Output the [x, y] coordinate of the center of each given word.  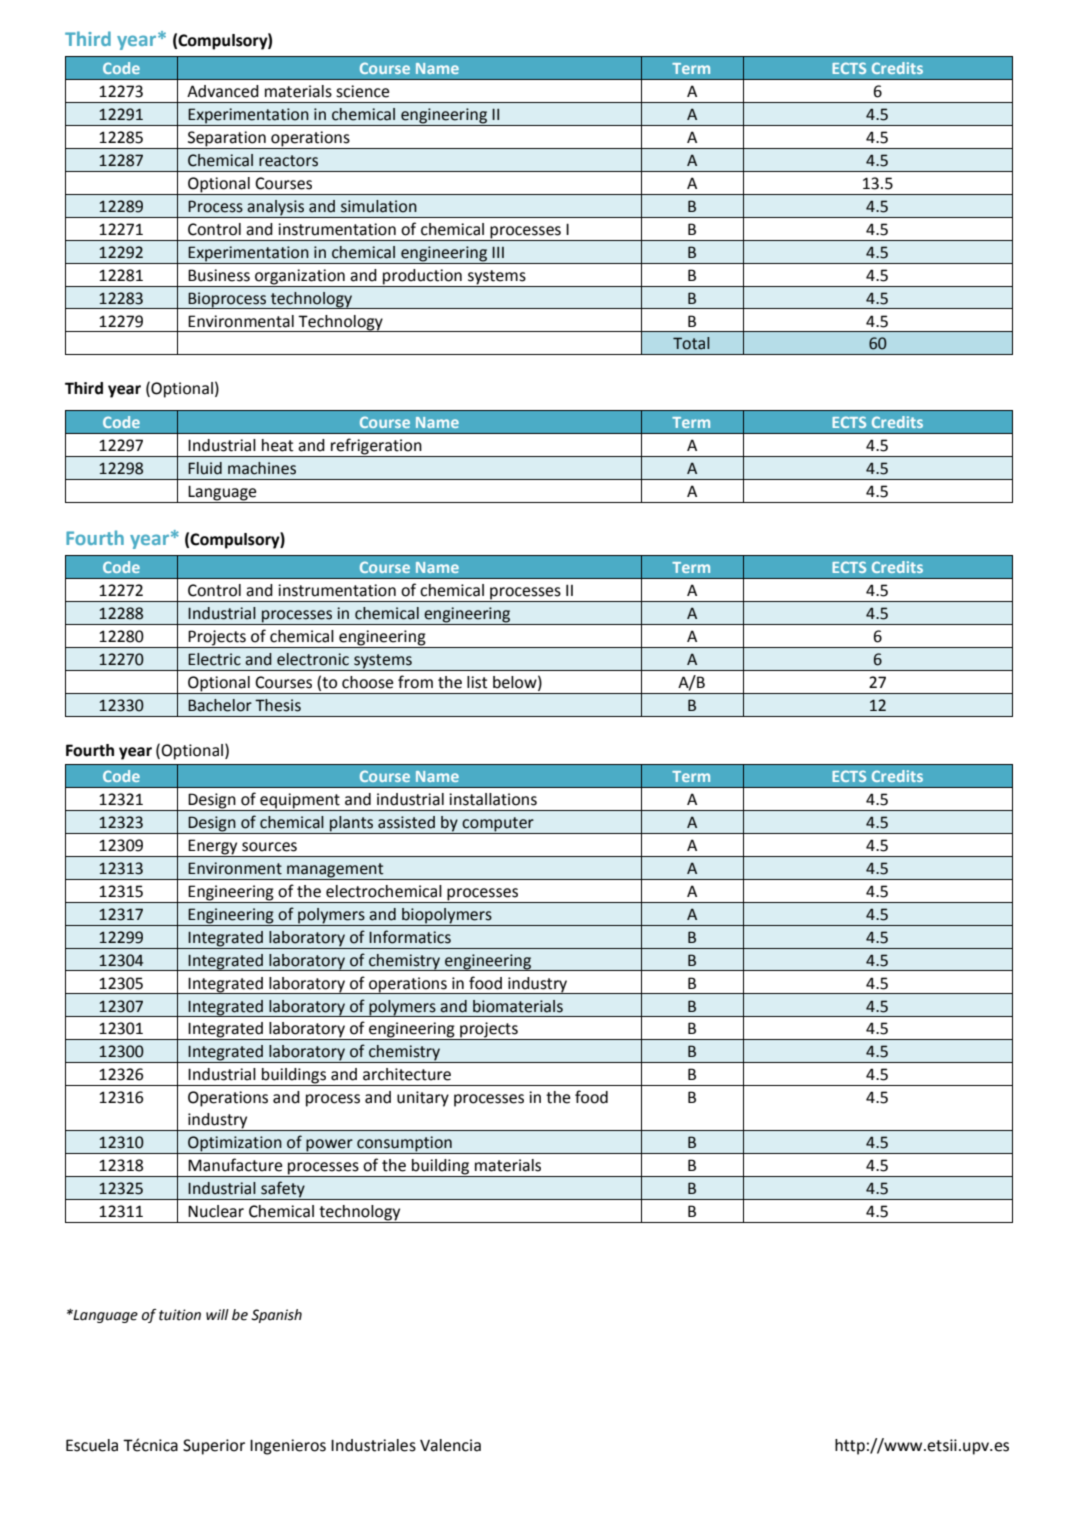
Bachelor [220, 705]
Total [691, 343]
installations [493, 799]
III [498, 252]
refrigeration [376, 447]
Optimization [235, 1145]
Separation [227, 140]
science [362, 91]
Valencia [450, 1445]
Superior [214, 1447]
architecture [407, 1074]
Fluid [205, 468]
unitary [423, 1099]
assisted [406, 822]
